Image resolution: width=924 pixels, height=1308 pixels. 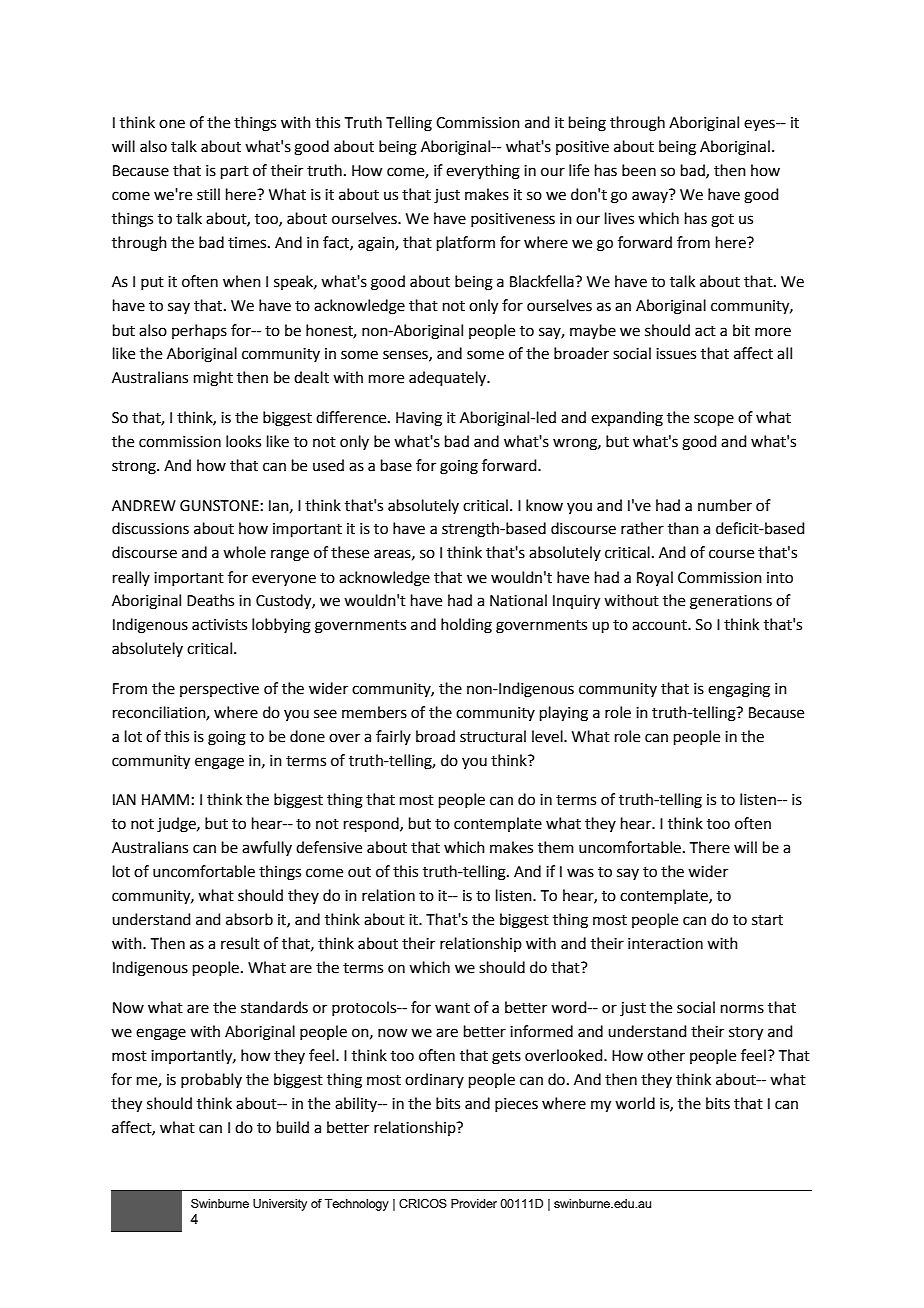 I want to click on still, so click(x=208, y=194).
